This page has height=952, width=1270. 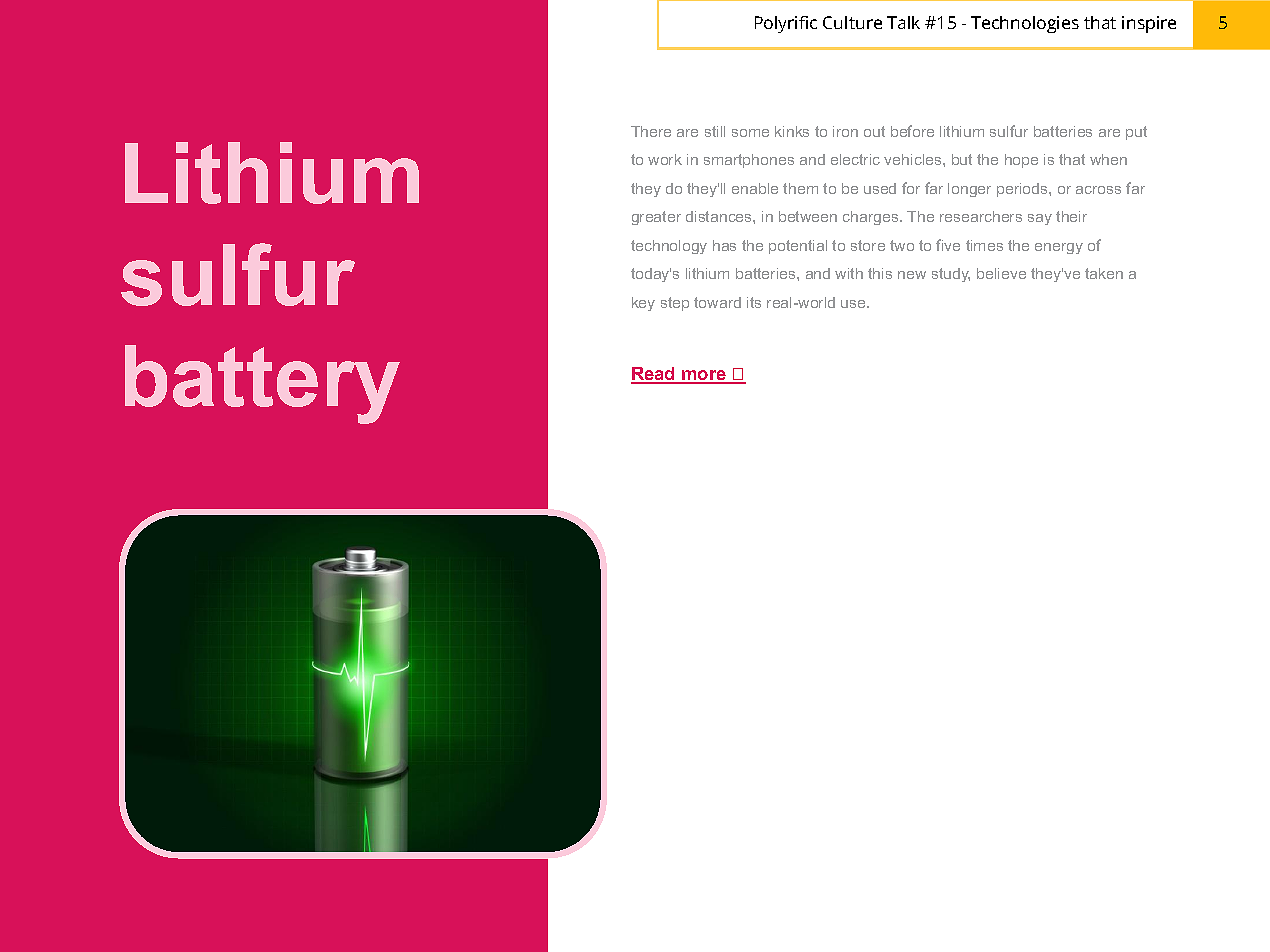 I want to click on put, so click(x=1136, y=133).
